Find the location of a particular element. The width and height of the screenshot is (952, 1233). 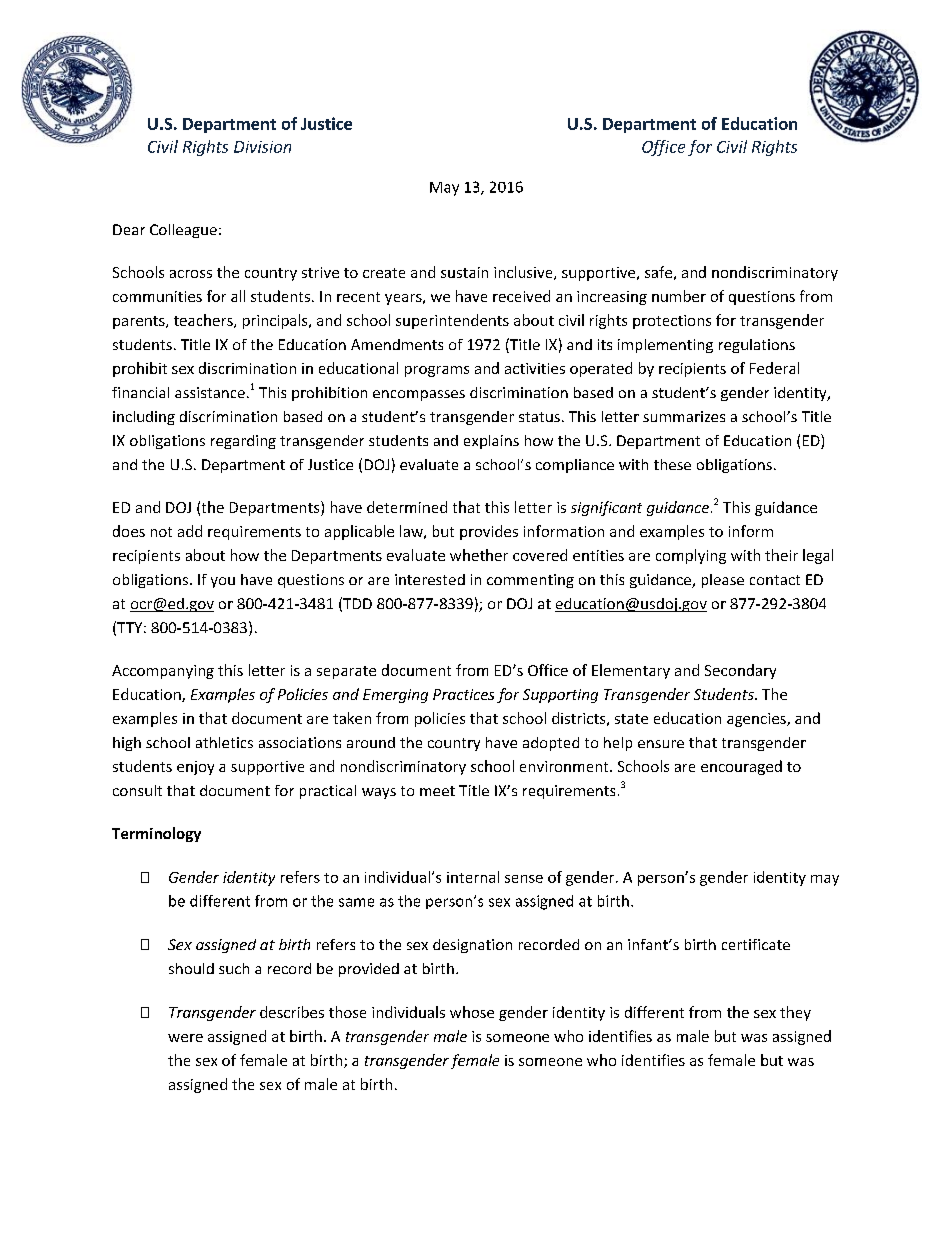

you is located at coordinates (223, 582).
